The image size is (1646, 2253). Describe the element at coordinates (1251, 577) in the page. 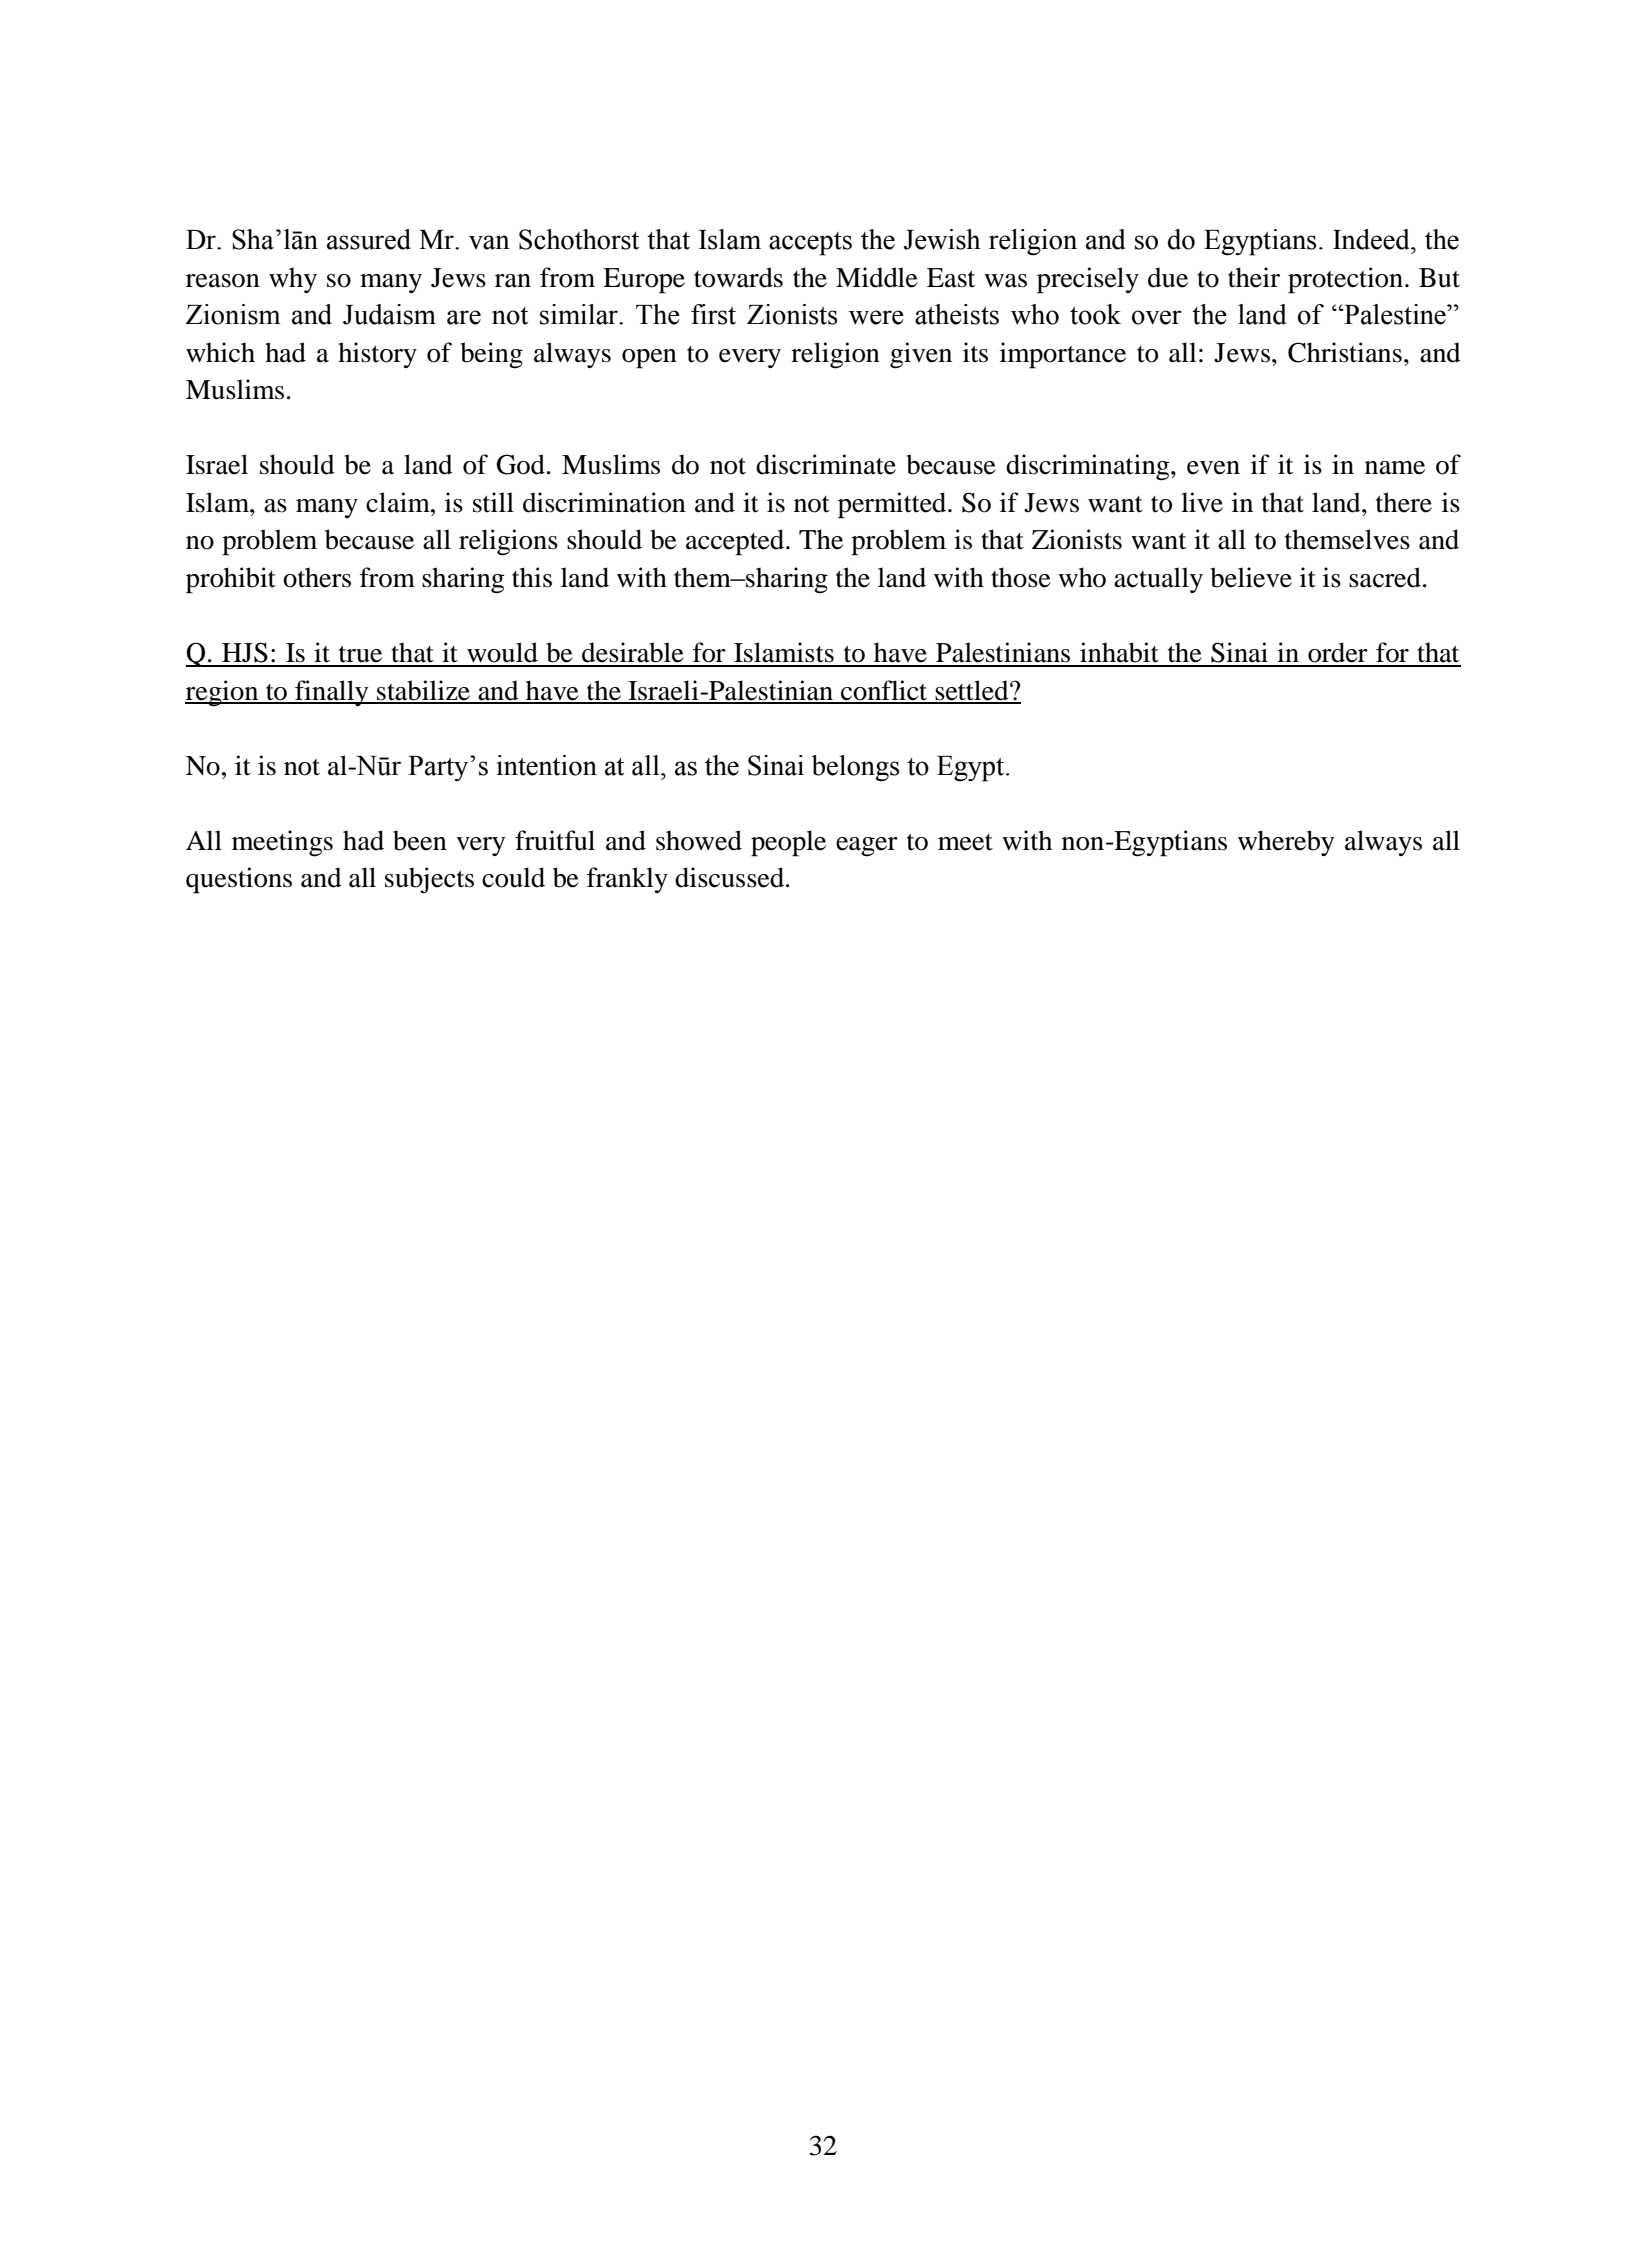

I see `believe` at that location.
